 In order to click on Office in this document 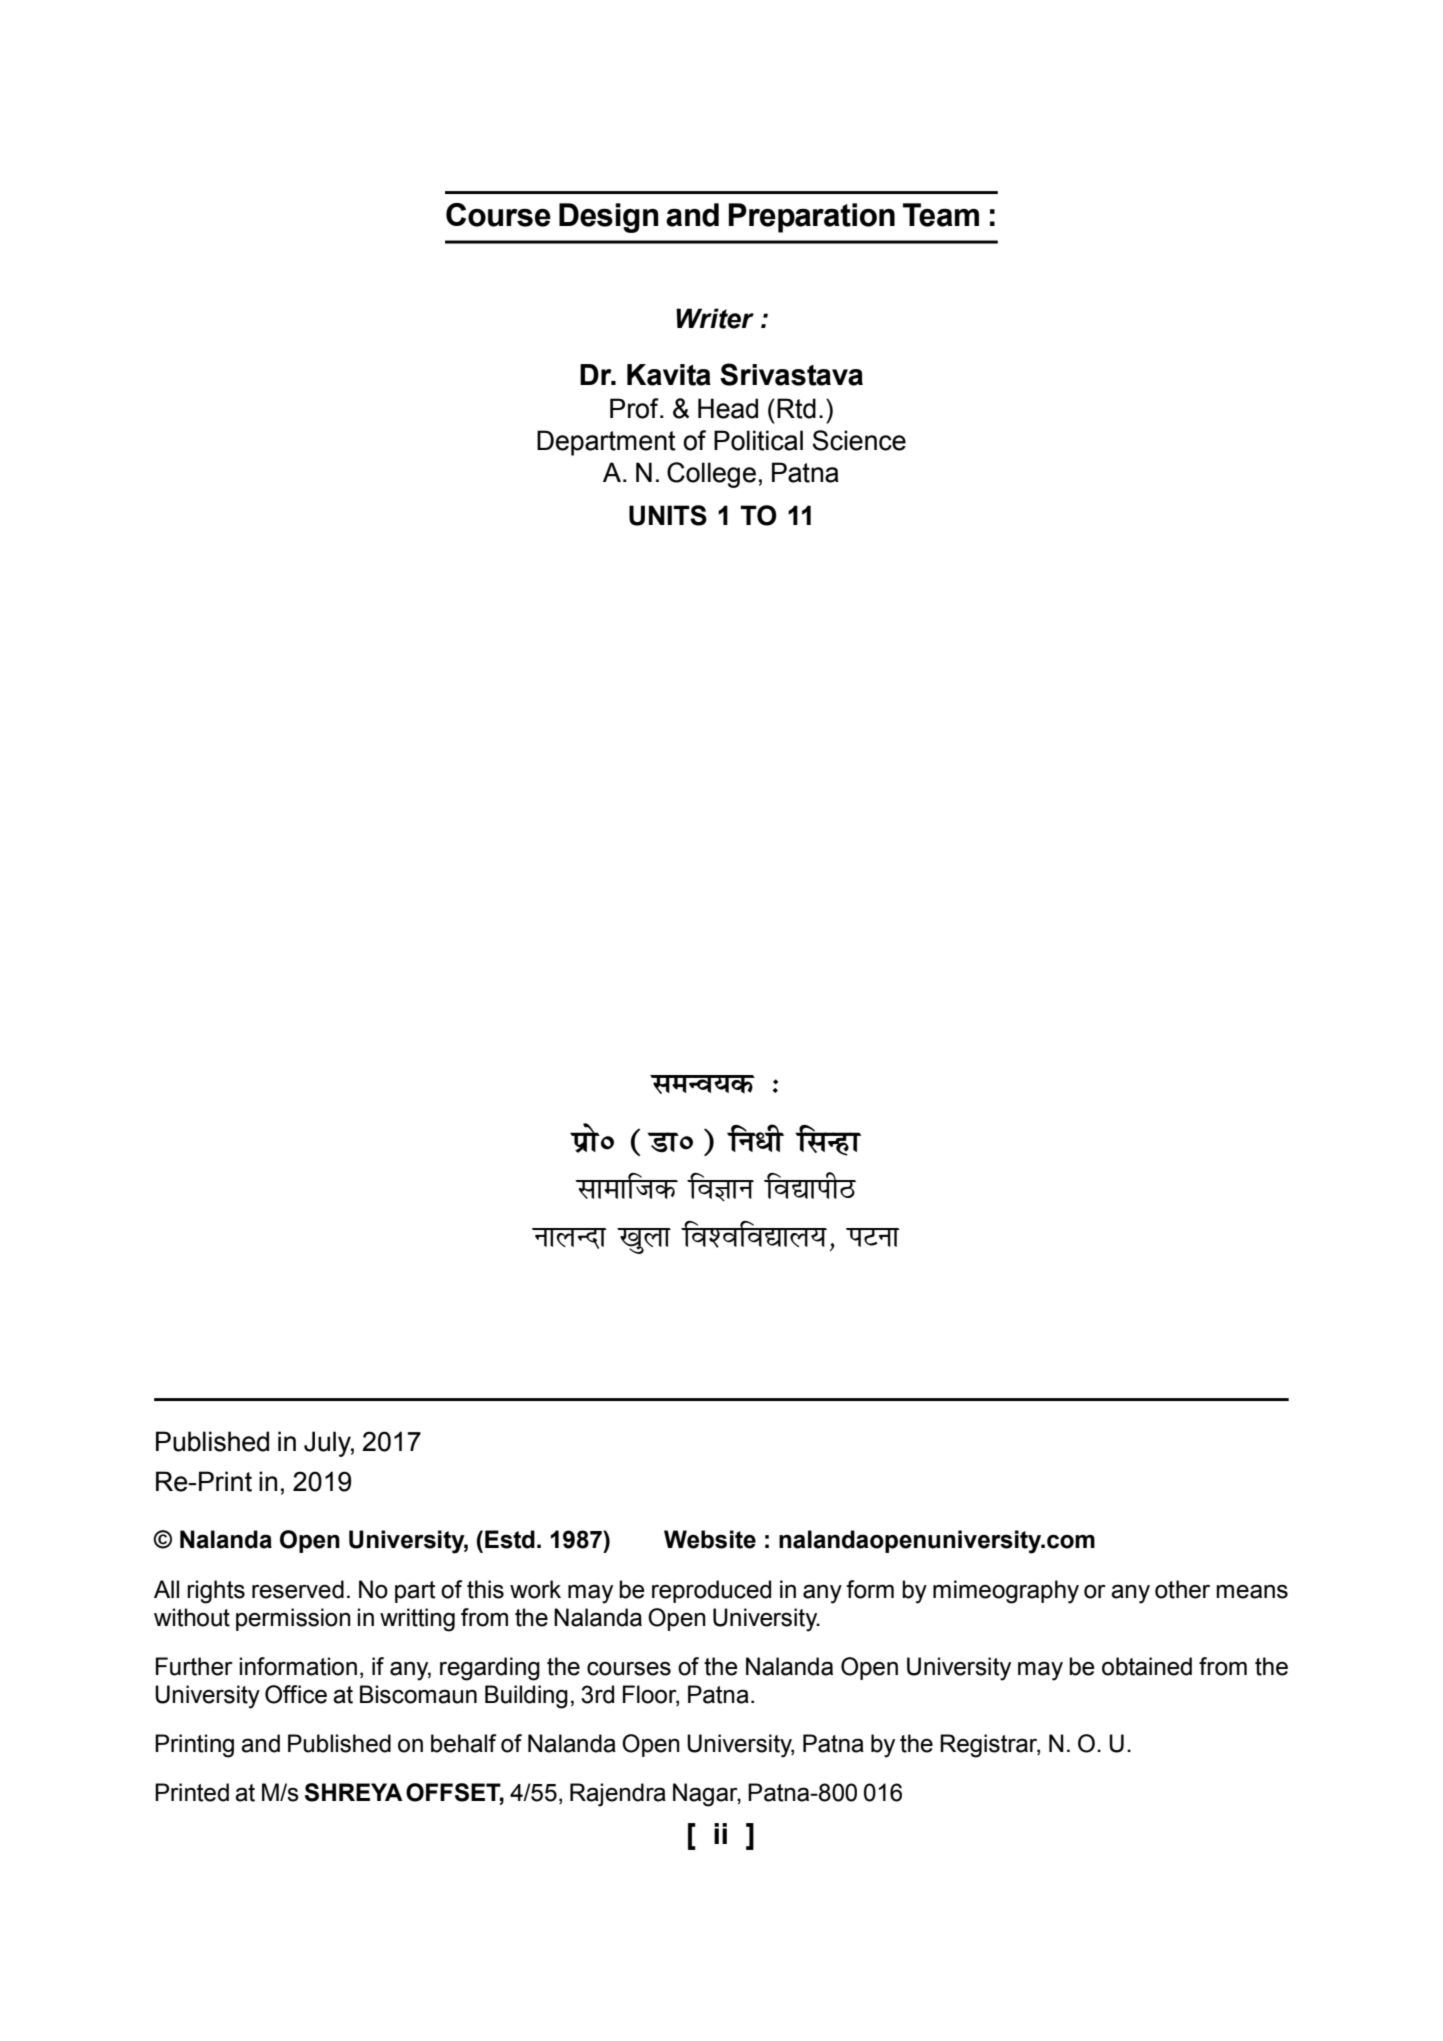, I will do `click(296, 1694)`.
